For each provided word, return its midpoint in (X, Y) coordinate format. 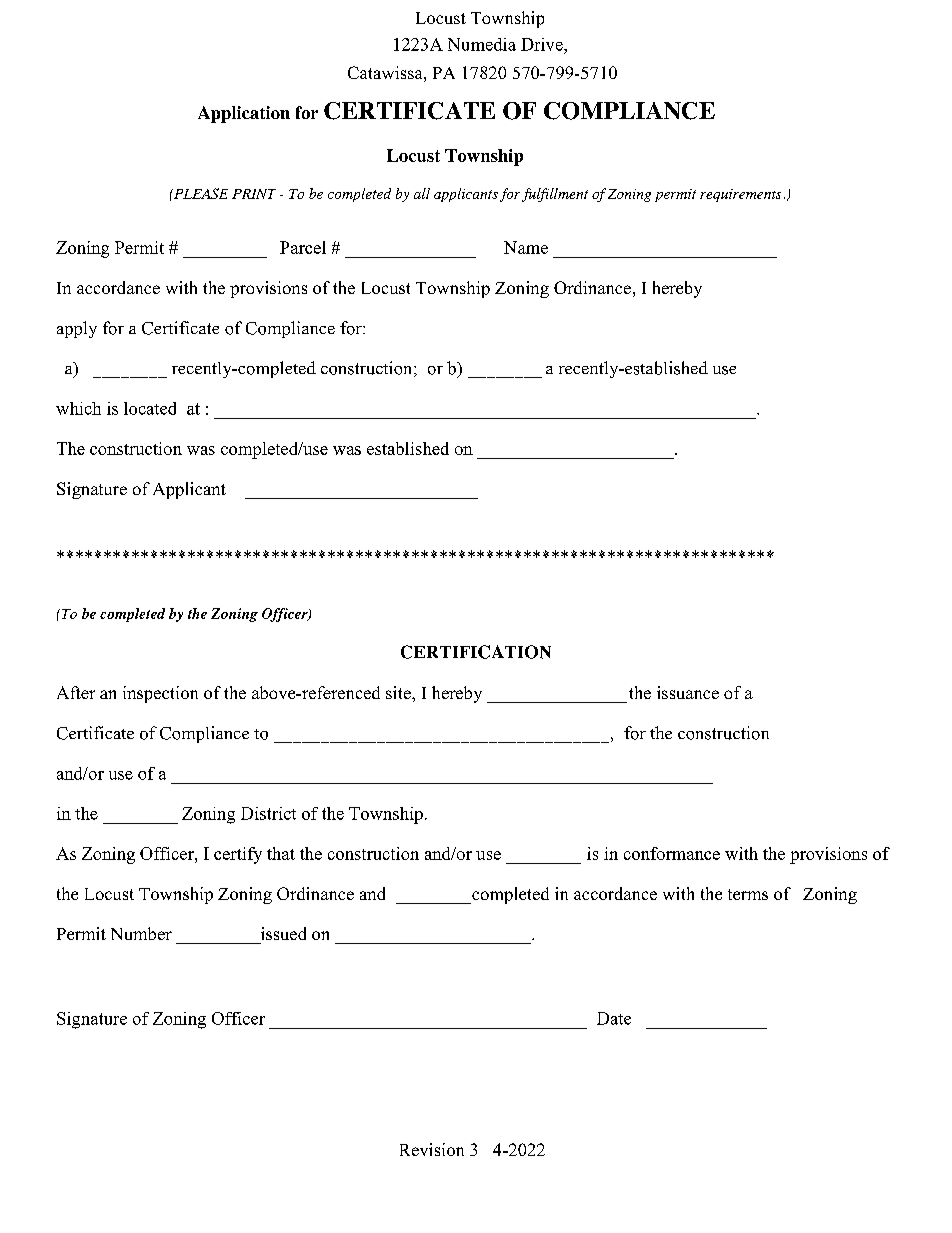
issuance (688, 692)
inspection (160, 694)
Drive (543, 44)
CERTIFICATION (476, 652)
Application (244, 114)
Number (141, 933)
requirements (740, 195)
